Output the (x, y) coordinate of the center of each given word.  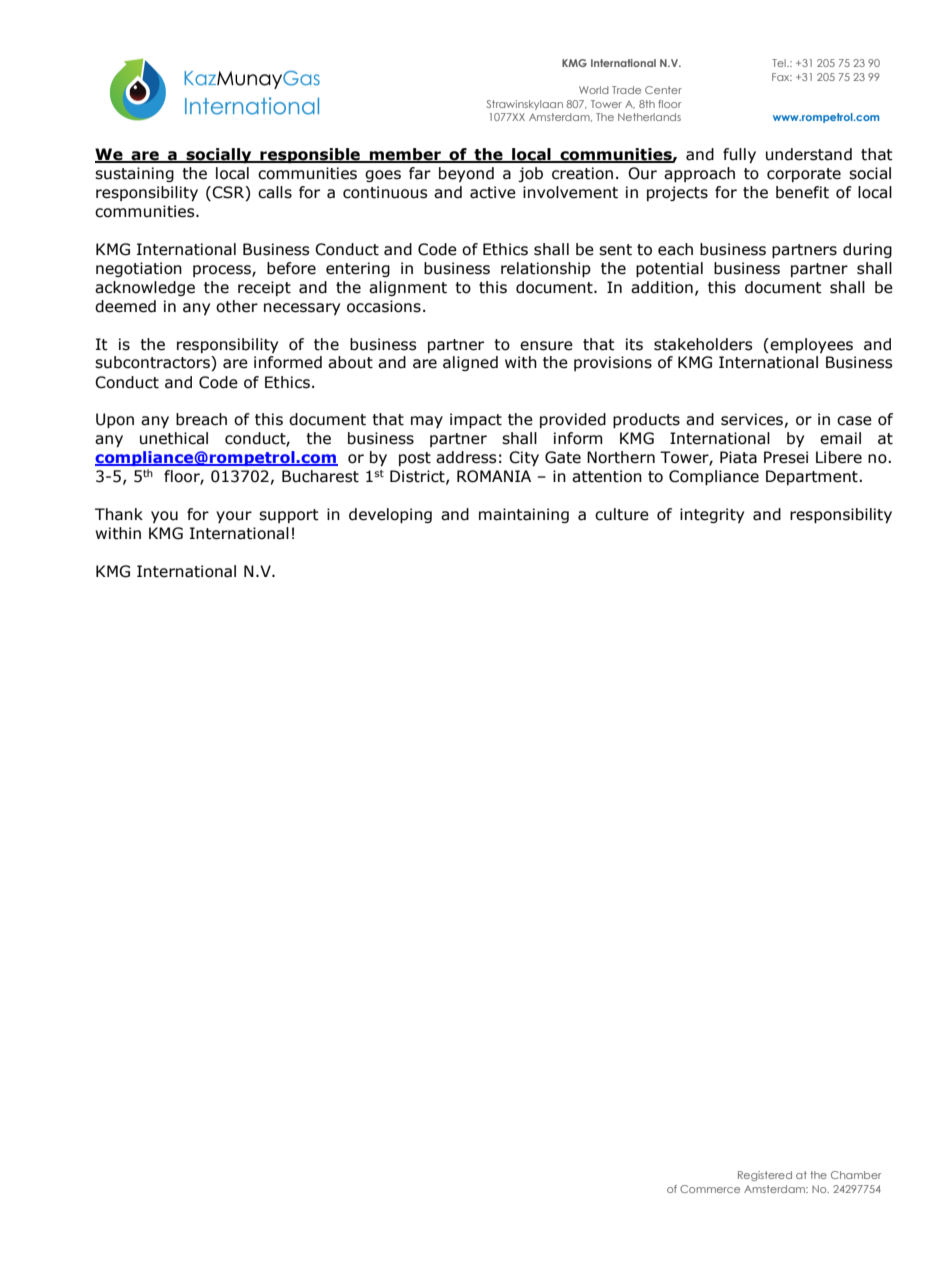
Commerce (710, 1189)
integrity (712, 515)
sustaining (134, 174)
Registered (765, 1176)
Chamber (856, 1175)
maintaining (524, 515)
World (594, 90)
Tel (780, 63)
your (234, 517)
